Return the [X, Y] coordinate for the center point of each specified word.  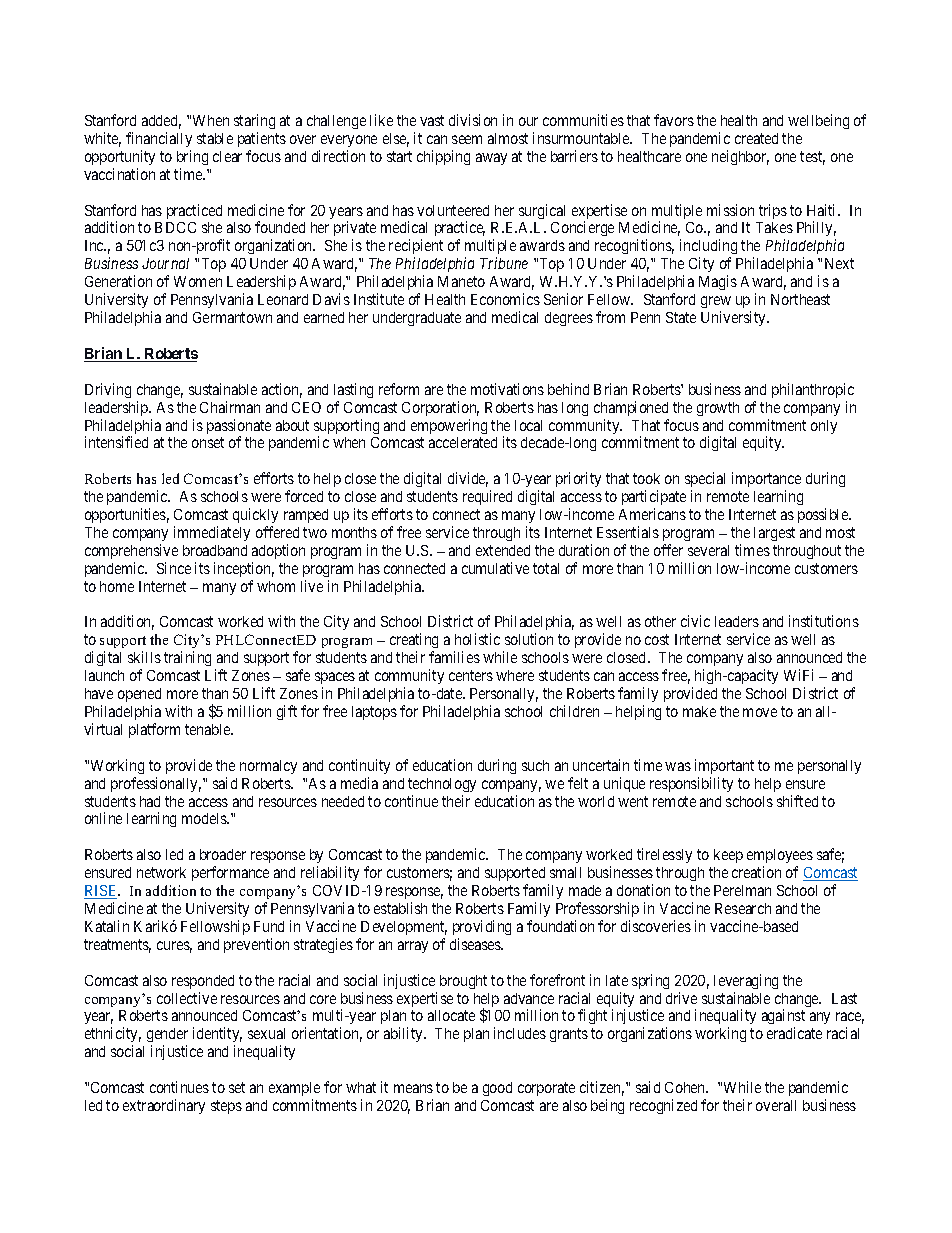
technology [442, 785]
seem [467, 139]
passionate [239, 428]
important [724, 766]
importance [766, 481]
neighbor [740, 157]
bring [192, 157]
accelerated [463, 442]
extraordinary [164, 1106]
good [497, 1089]
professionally [156, 784]
